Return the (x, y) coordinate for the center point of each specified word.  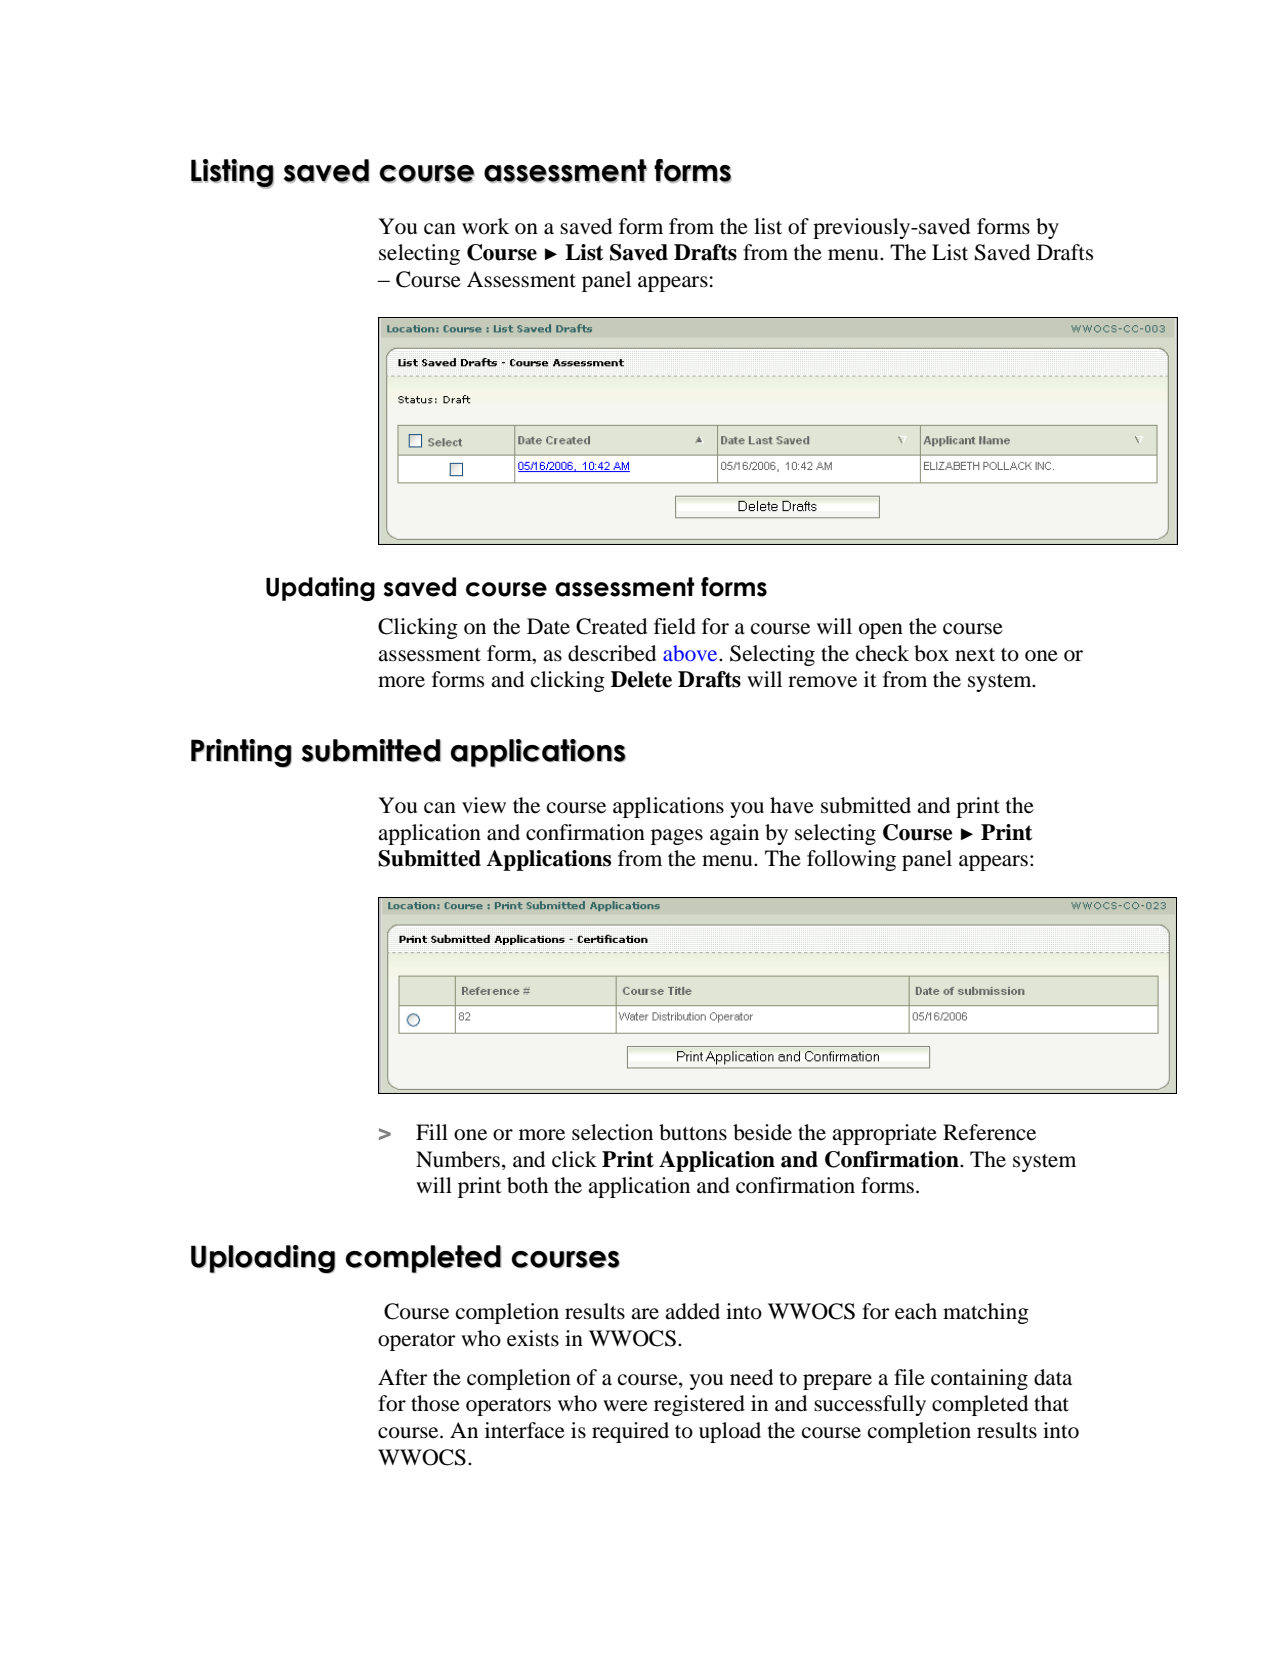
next (975, 655)
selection (612, 1132)
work (485, 226)
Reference (989, 1132)
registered (699, 1405)
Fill (432, 1132)
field (675, 626)
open (881, 631)
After (402, 1377)
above (691, 653)
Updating (320, 589)
